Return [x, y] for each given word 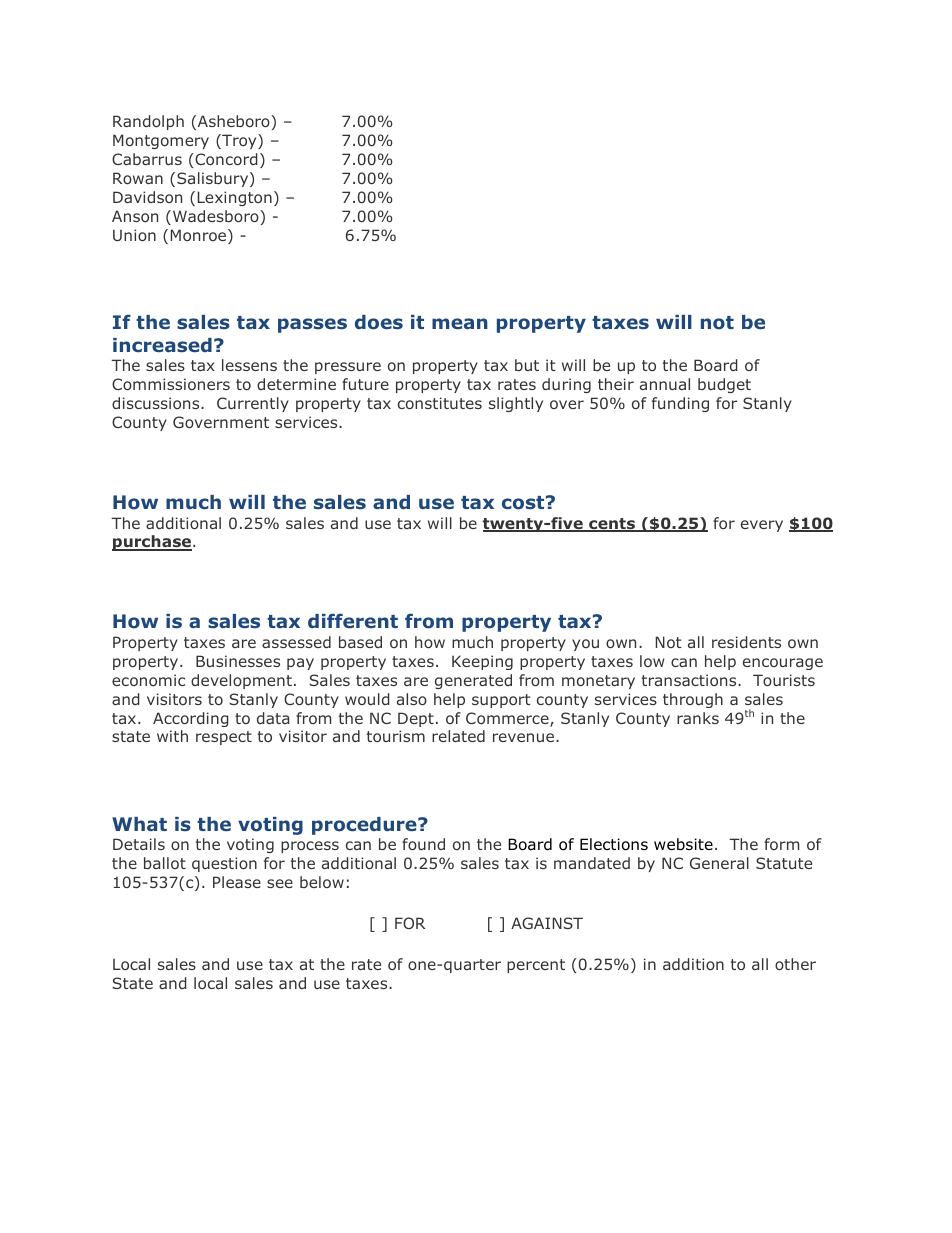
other [795, 964]
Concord [225, 159]
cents [612, 525]
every [762, 526]
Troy [239, 141]
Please [237, 882]
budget [724, 385]
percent [536, 966]
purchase [153, 543]
